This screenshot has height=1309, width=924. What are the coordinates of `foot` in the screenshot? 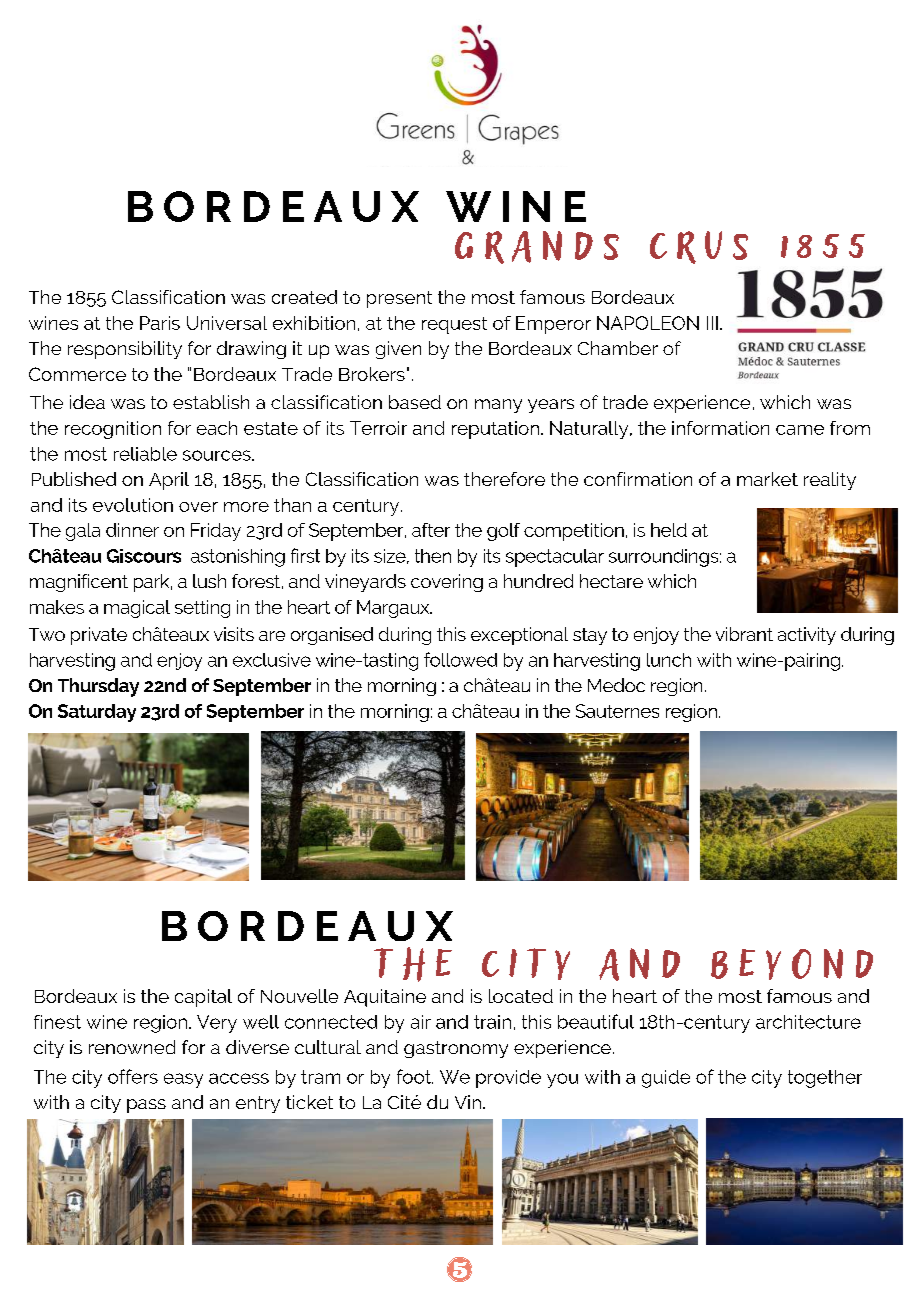 It's located at (415, 1076).
